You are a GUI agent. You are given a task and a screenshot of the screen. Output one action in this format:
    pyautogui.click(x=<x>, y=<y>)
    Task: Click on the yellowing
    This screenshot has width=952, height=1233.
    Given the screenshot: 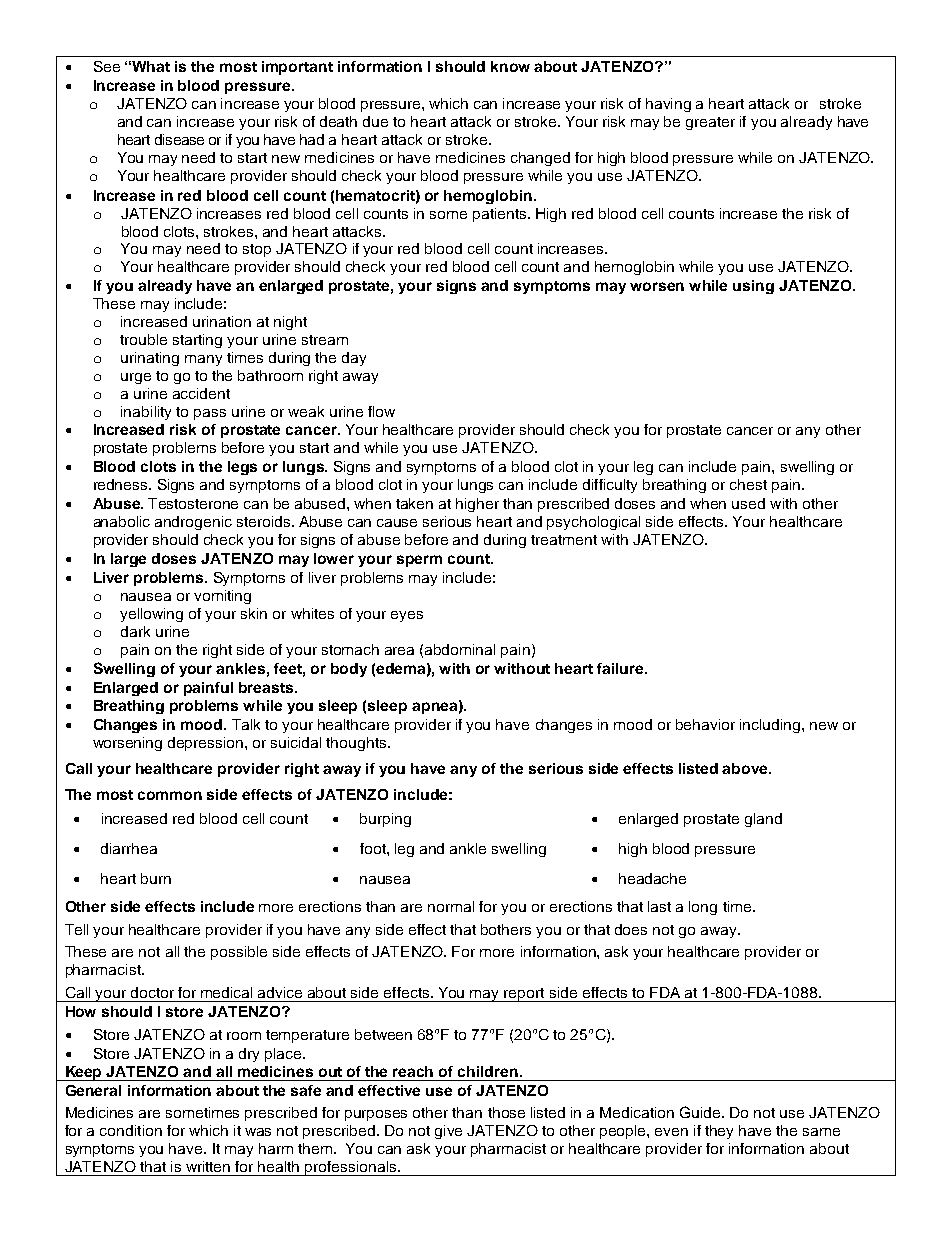 What is the action you would take?
    pyautogui.click(x=151, y=615)
